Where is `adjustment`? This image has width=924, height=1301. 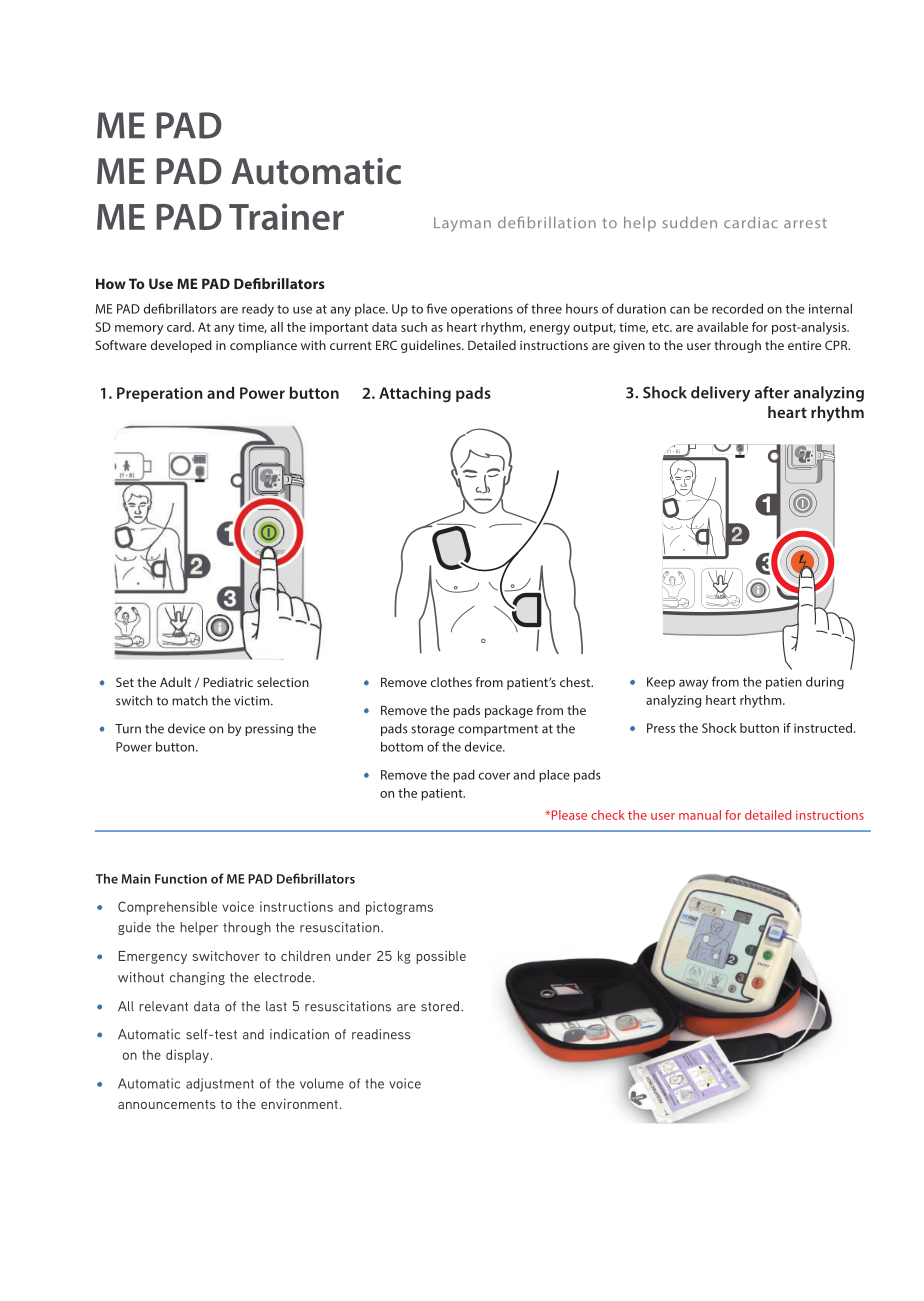 adjustment is located at coordinates (220, 1085).
